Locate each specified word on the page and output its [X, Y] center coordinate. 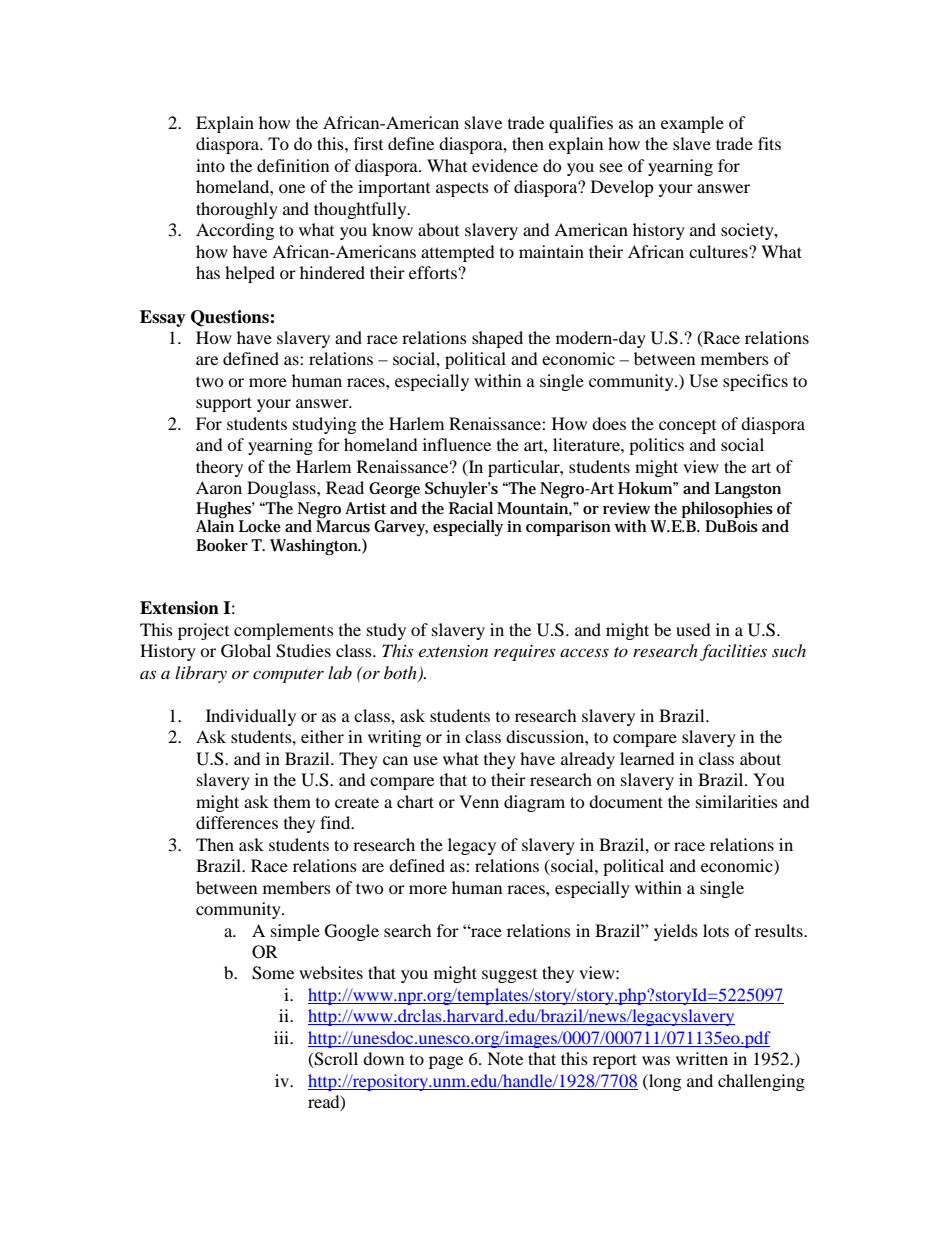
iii [282, 1037]
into [210, 165]
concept [687, 427]
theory [219, 468]
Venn [479, 801]
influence [457, 444]
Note [505, 1058]
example [692, 124]
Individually [251, 717]
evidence [505, 165]
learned [647, 758]
